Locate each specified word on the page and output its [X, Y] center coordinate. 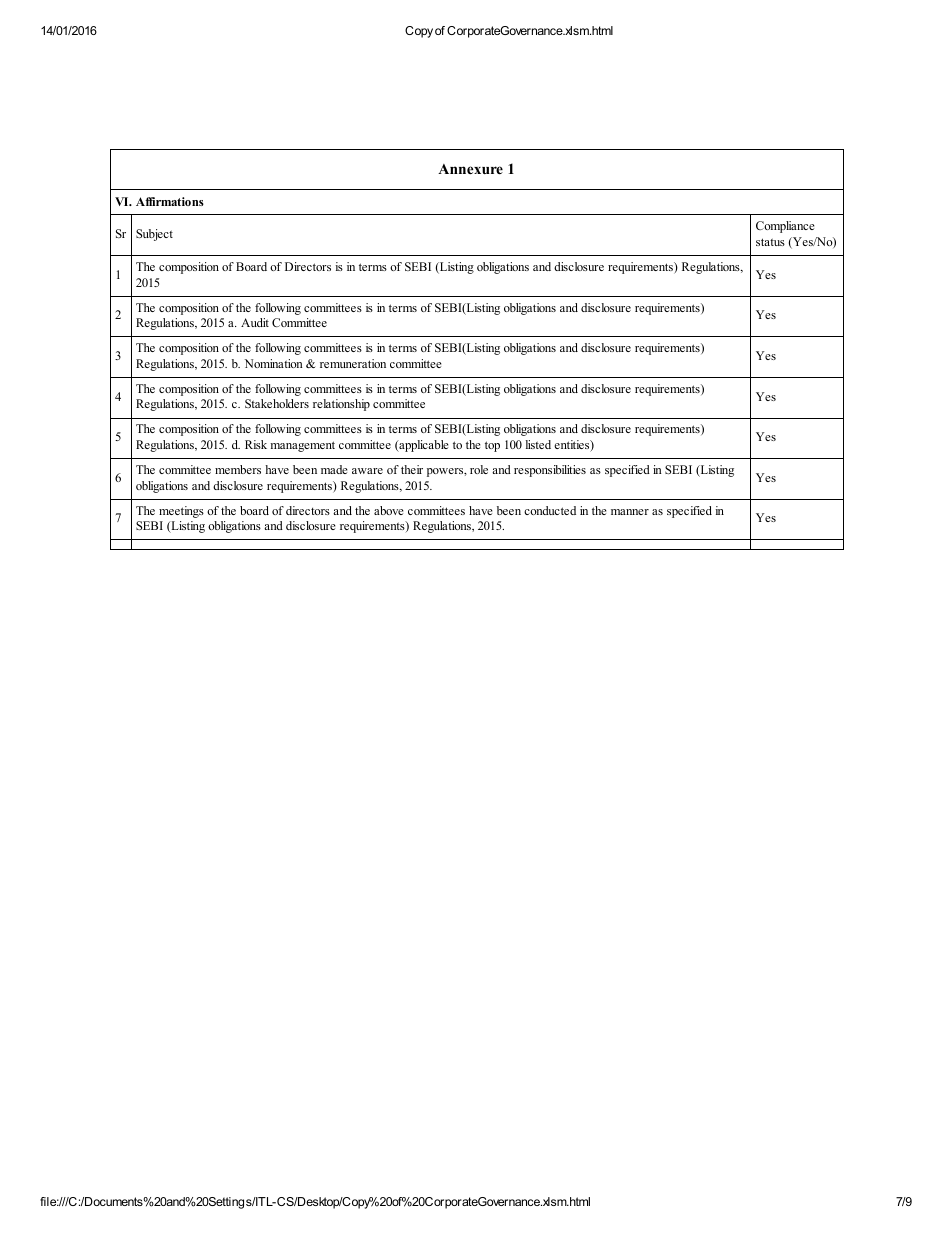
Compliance [785, 227]
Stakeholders [277, 403]
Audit [255, 322]
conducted [550, 510]
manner [630, 512]
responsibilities [550, 471]
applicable [423, 446]
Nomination [273, 363]
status [770, 242]
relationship [341, 405]
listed [538, 444]
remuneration [353, 363]
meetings [181, 512]
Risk [256, 444]
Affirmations [170, 201]
